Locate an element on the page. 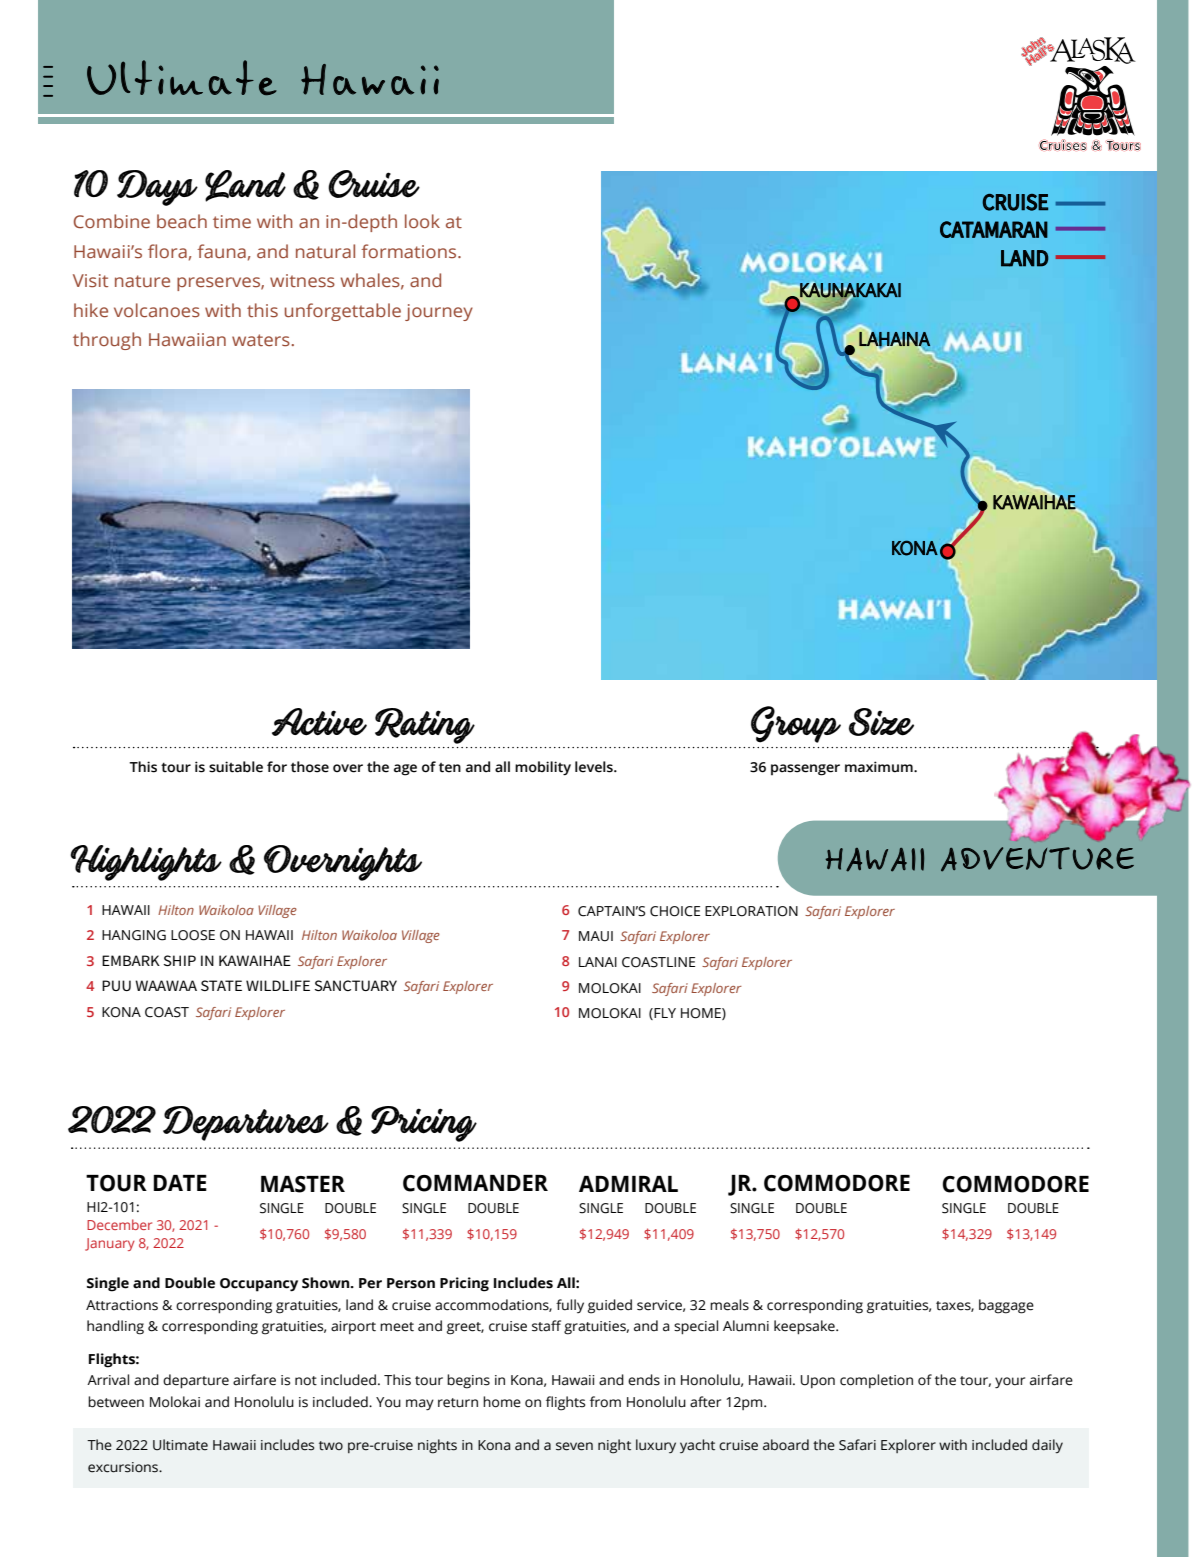 The image size is (1203, 1557). between is located at coordinates (116, 1402).
